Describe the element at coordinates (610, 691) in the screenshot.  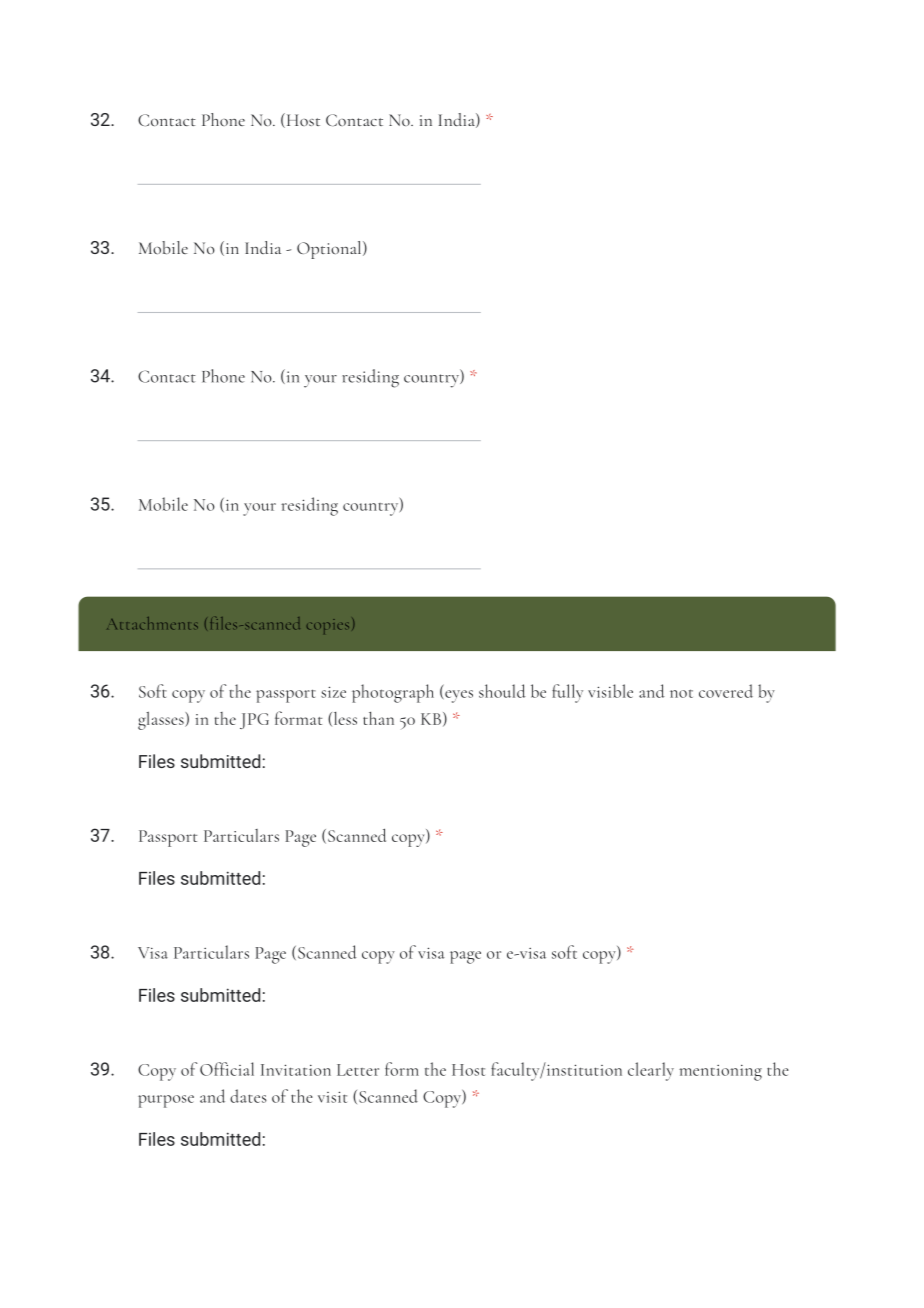
I see `visible` at that location.
